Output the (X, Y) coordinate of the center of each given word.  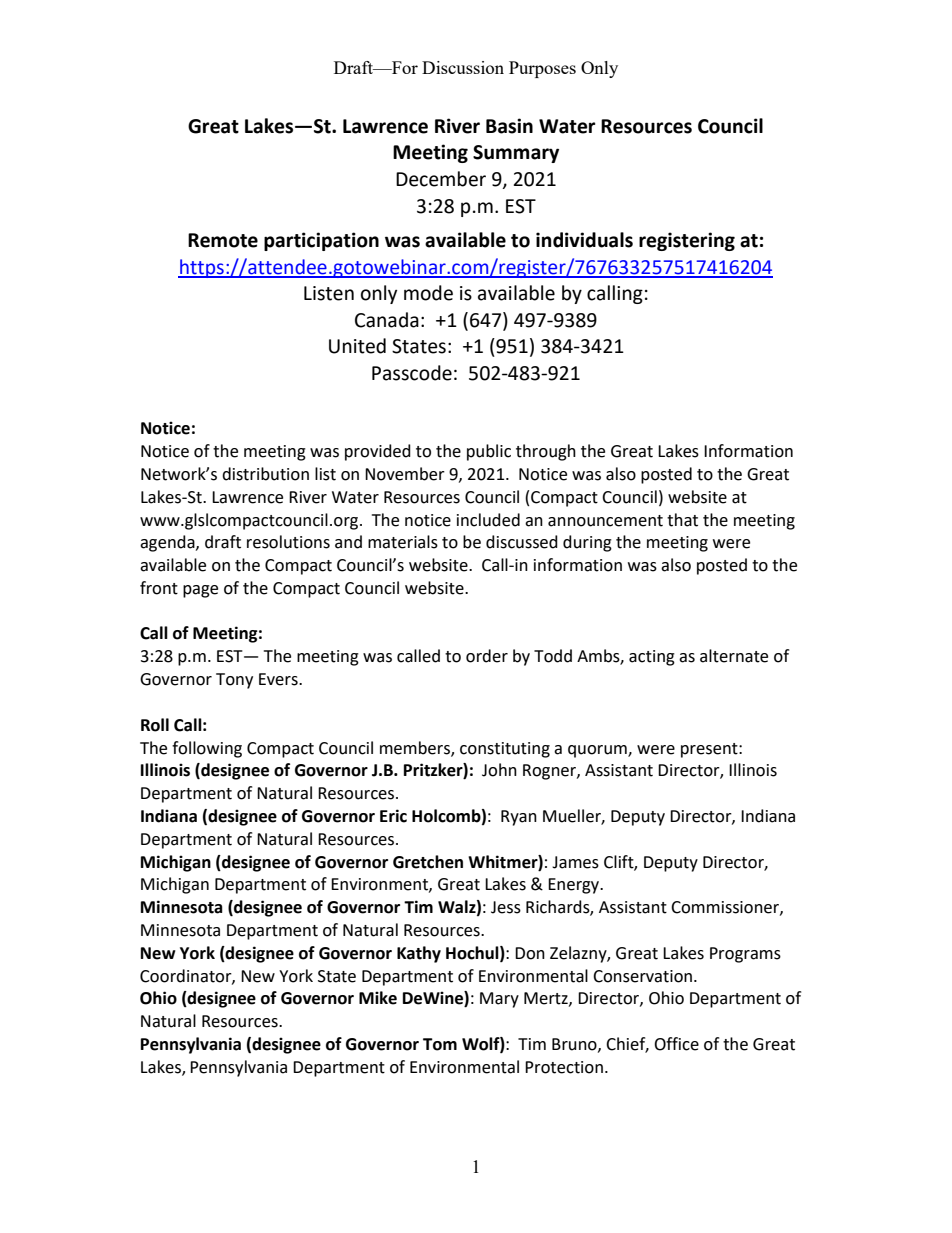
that (682, 520)
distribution (265, 474)
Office (676, 1044)
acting (652, 658)
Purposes (542, 69)
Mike (378, 998)
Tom (440, 1044)
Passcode (412, 373)
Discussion (463, 67)
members (416, 748)
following (207, 749)
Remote (223, 240)
